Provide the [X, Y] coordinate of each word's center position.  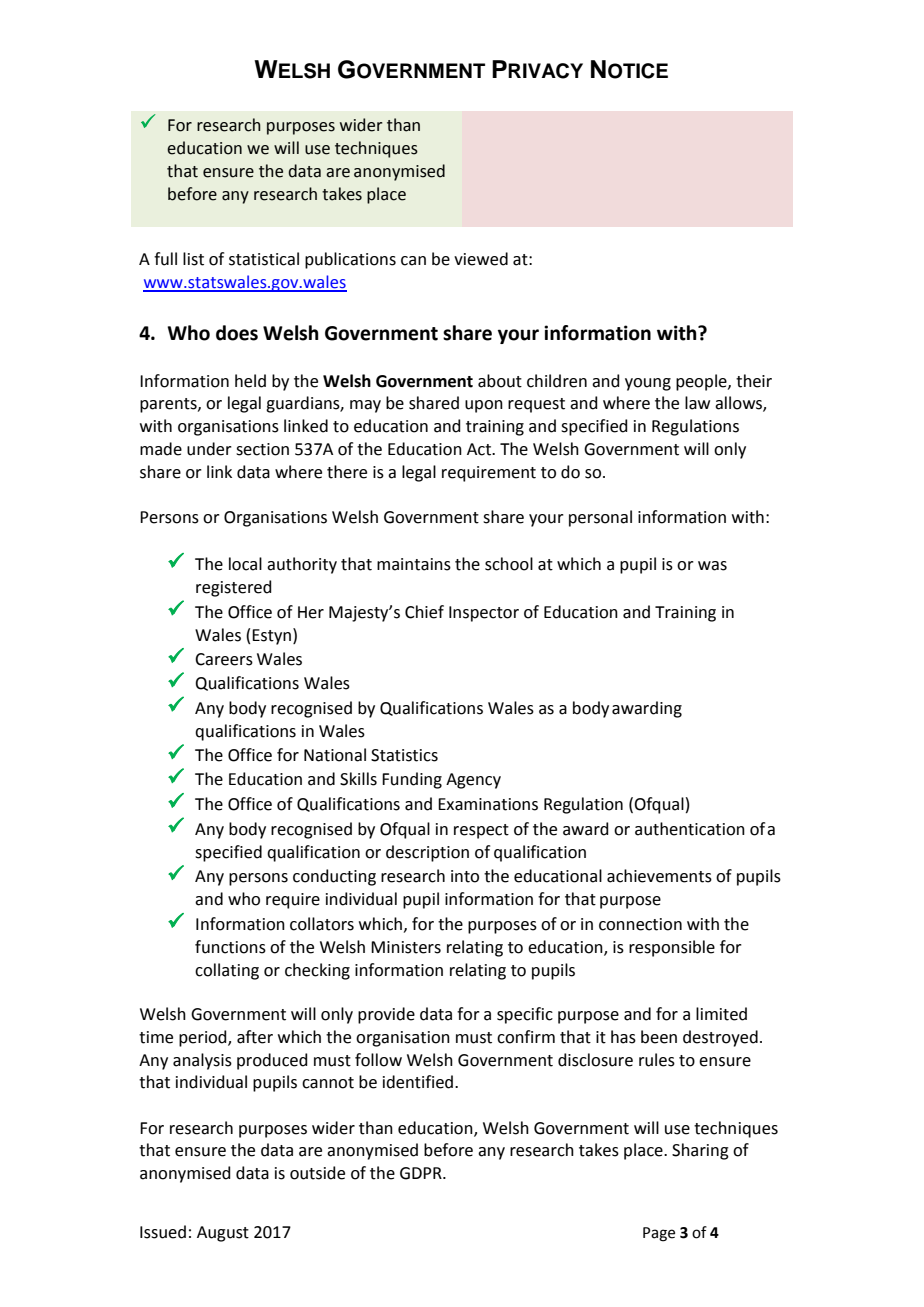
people [702, 382]
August [223, 1234]
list [193, 259]
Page [659, 1234]
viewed [481, 259]
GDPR [422, 1173]
